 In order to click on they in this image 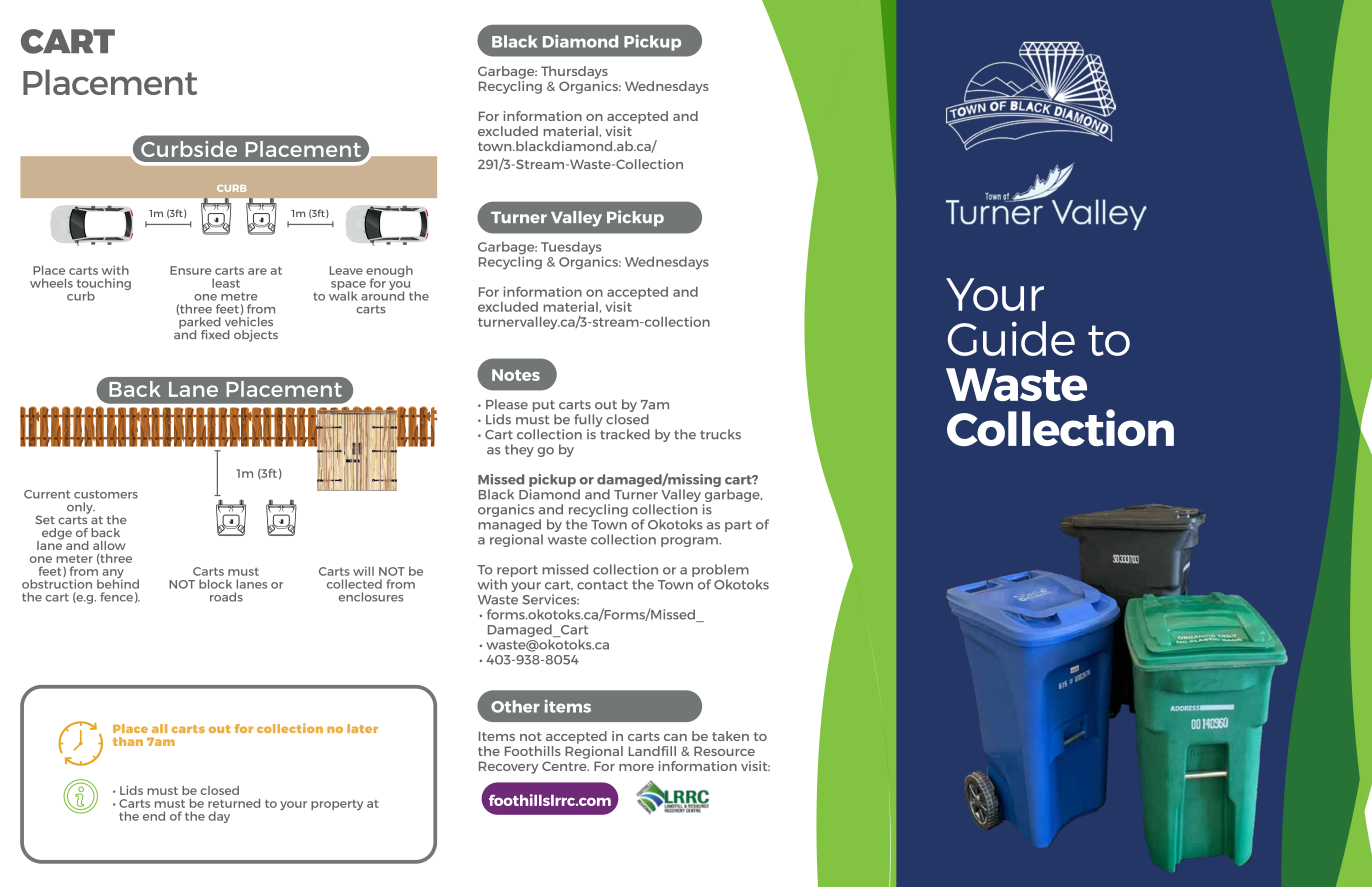, I will do `click(519, 450)`.
